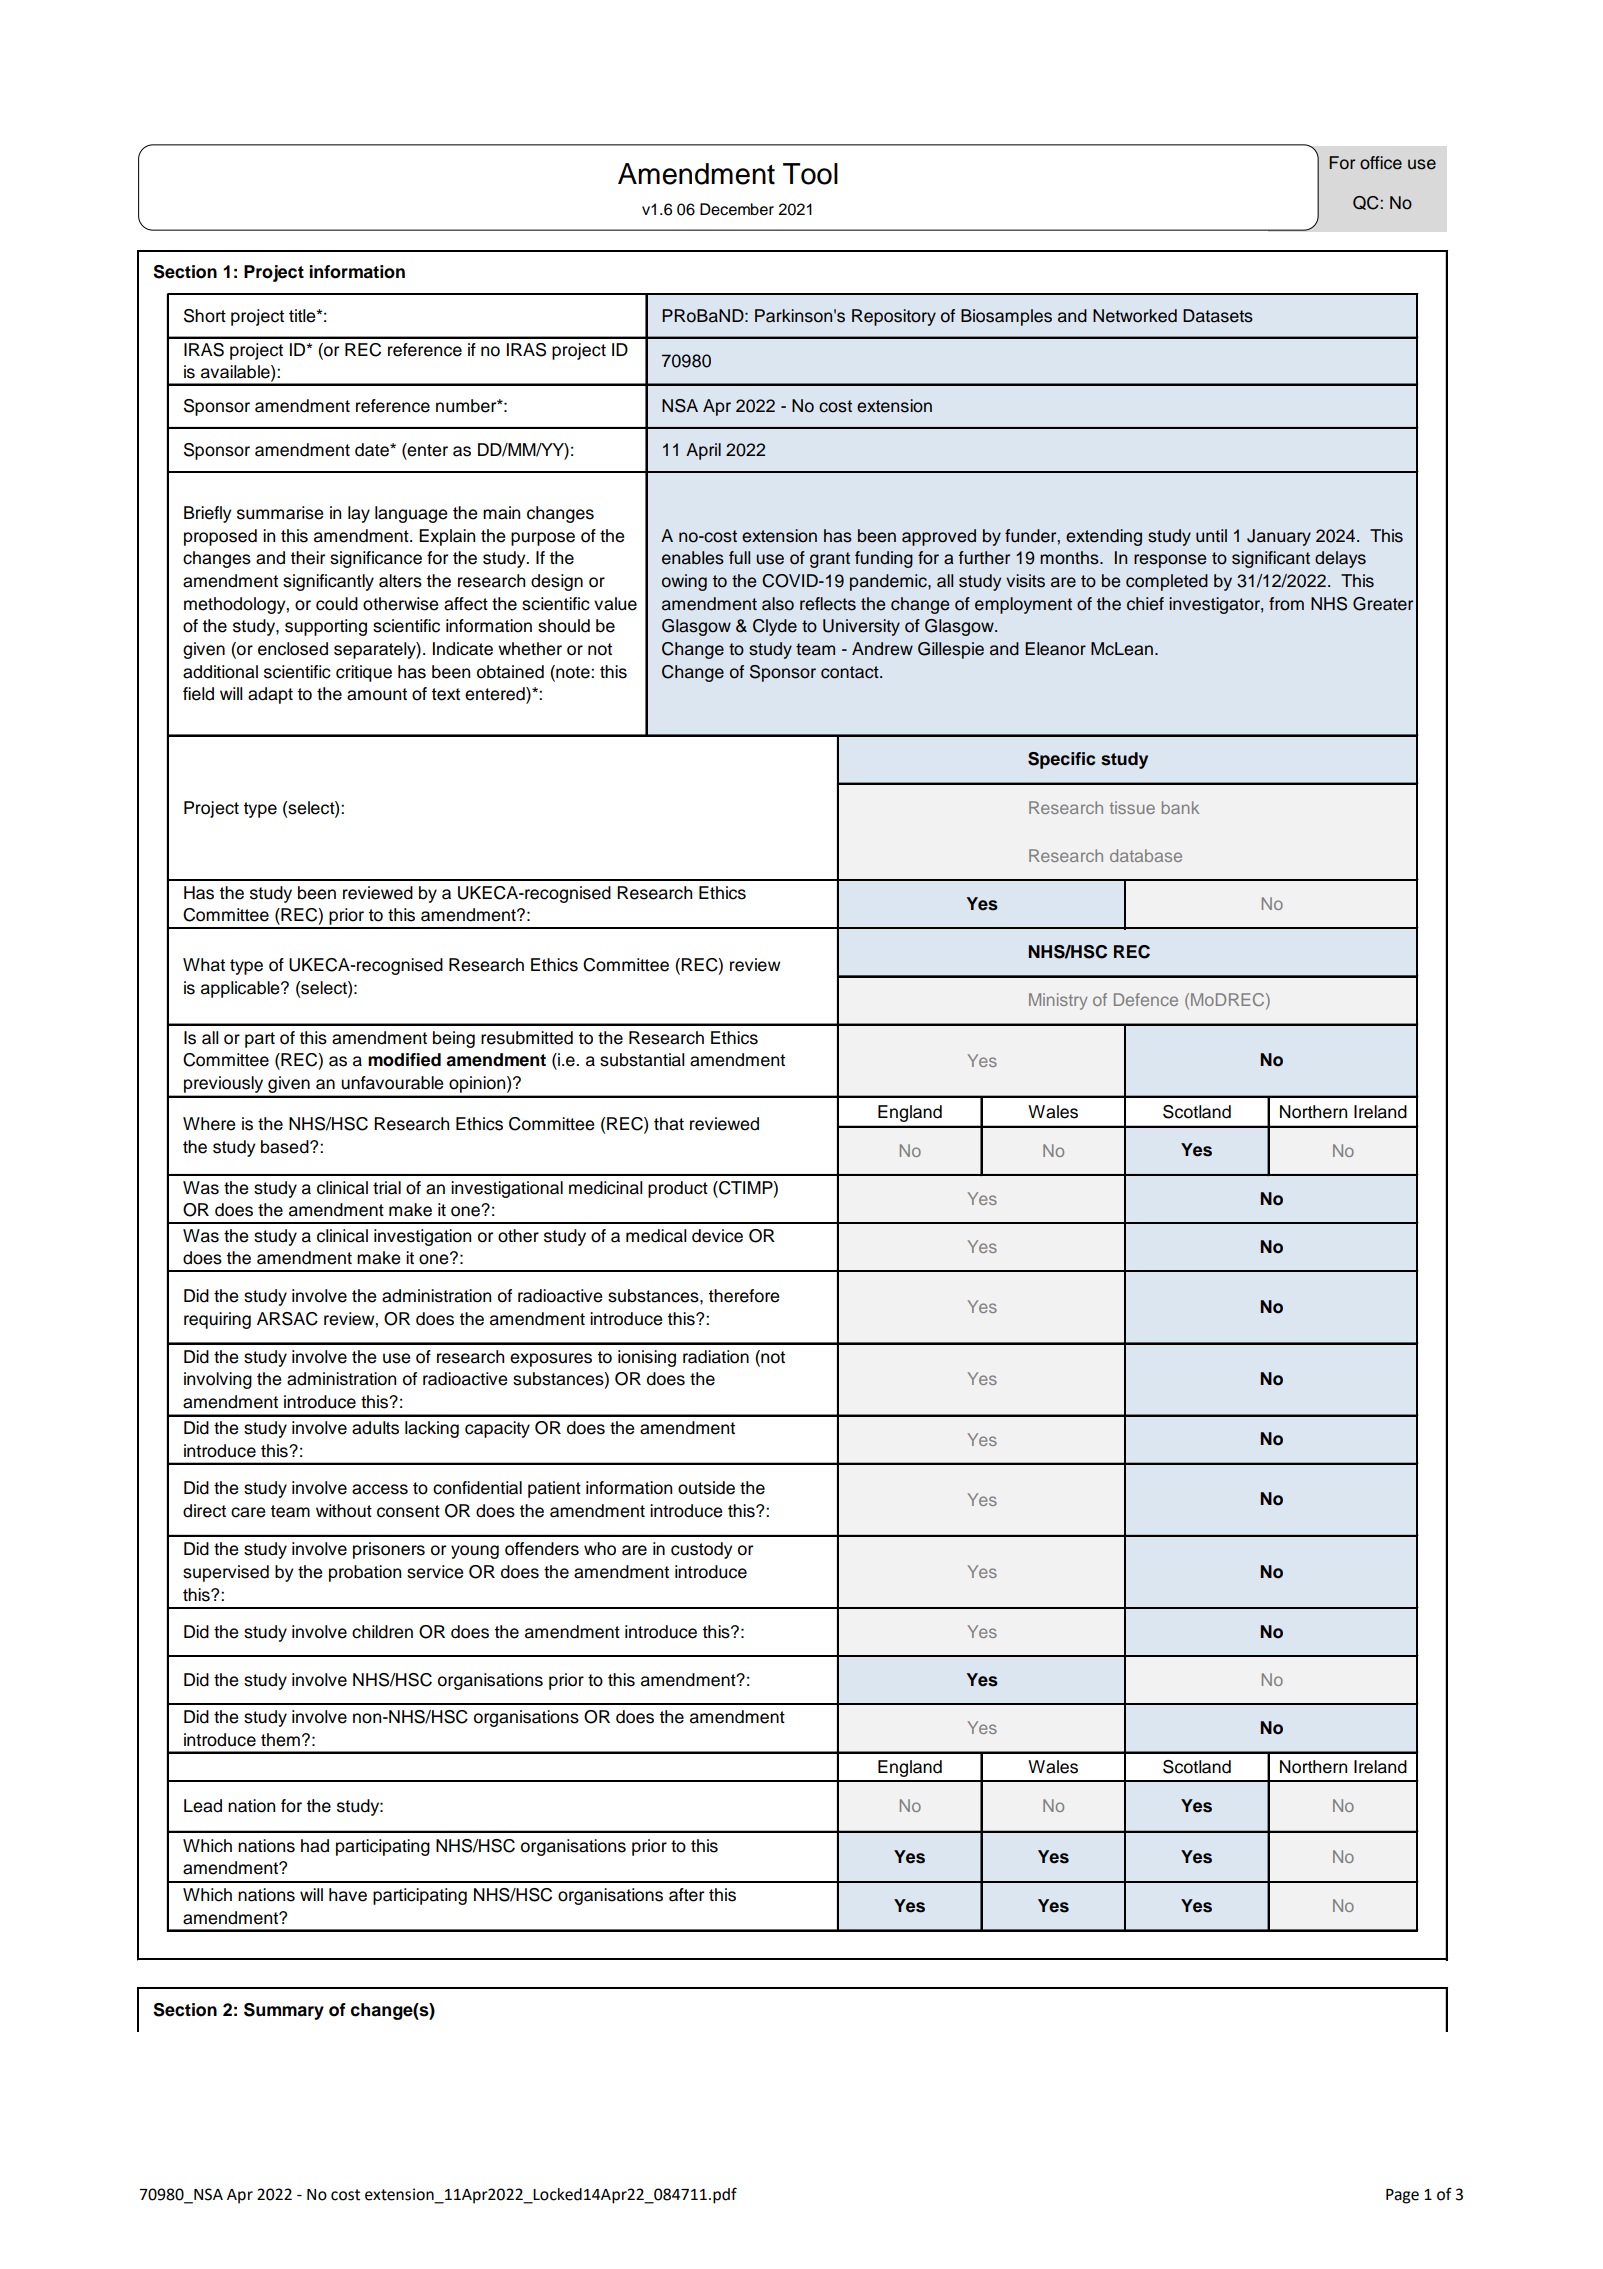  Describe the element at coordinates (810, 174) in the screenshot. I see `Tool` at that location.
